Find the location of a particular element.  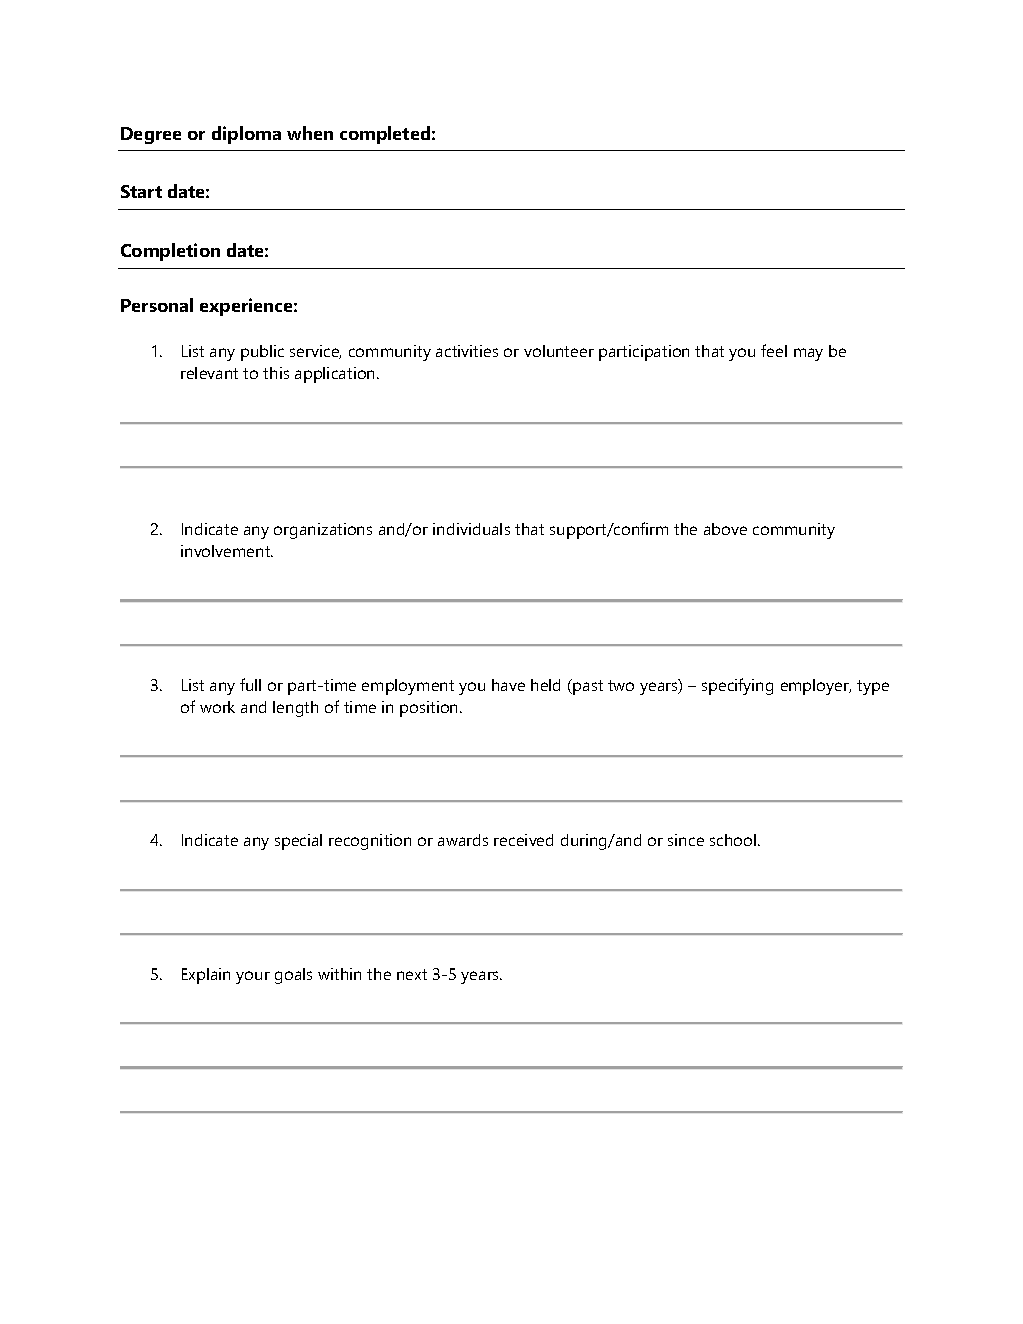

full is located at coordinates (250, 684).
